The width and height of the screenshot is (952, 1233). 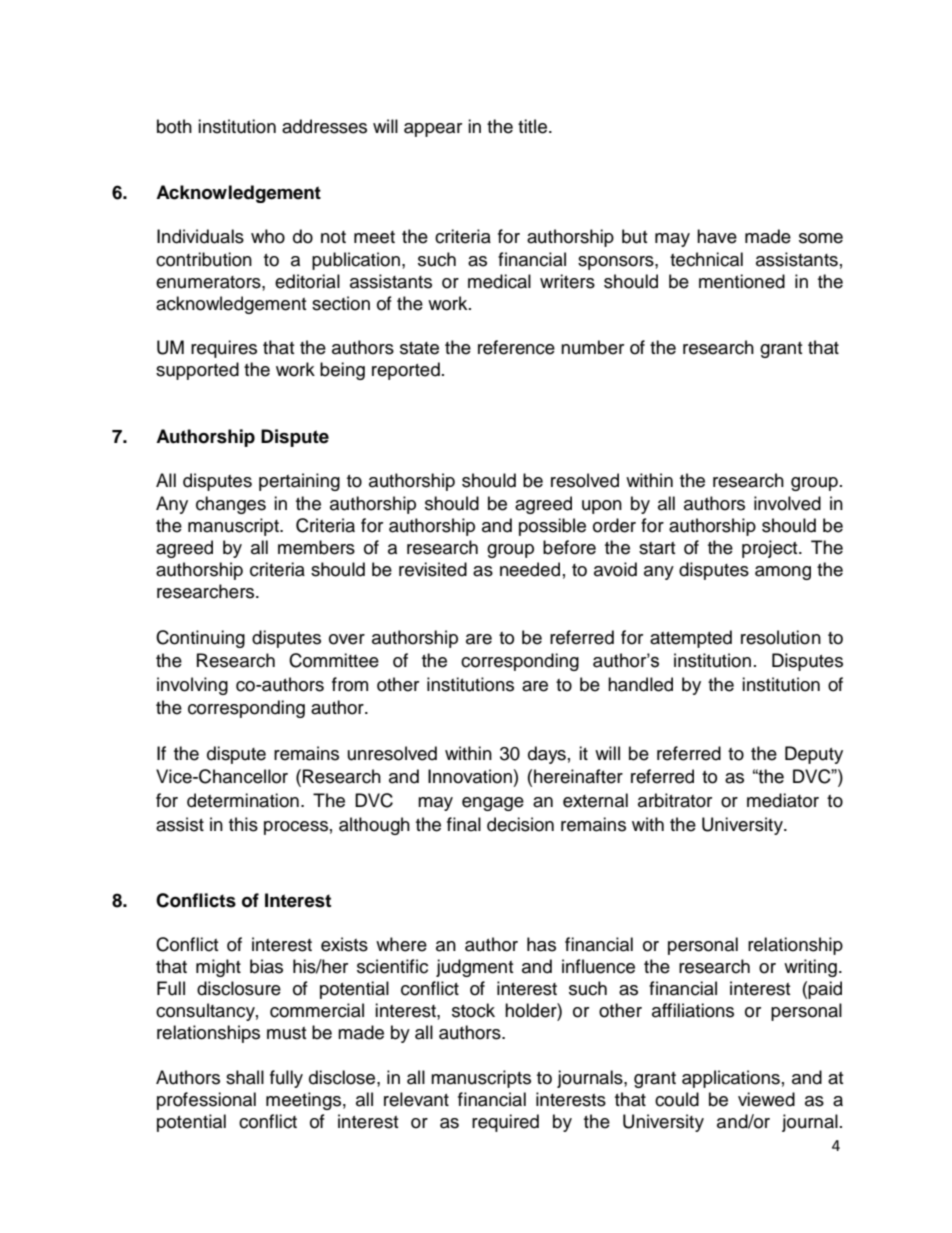 I want to click on applications, so click(x=731, y=1079).
